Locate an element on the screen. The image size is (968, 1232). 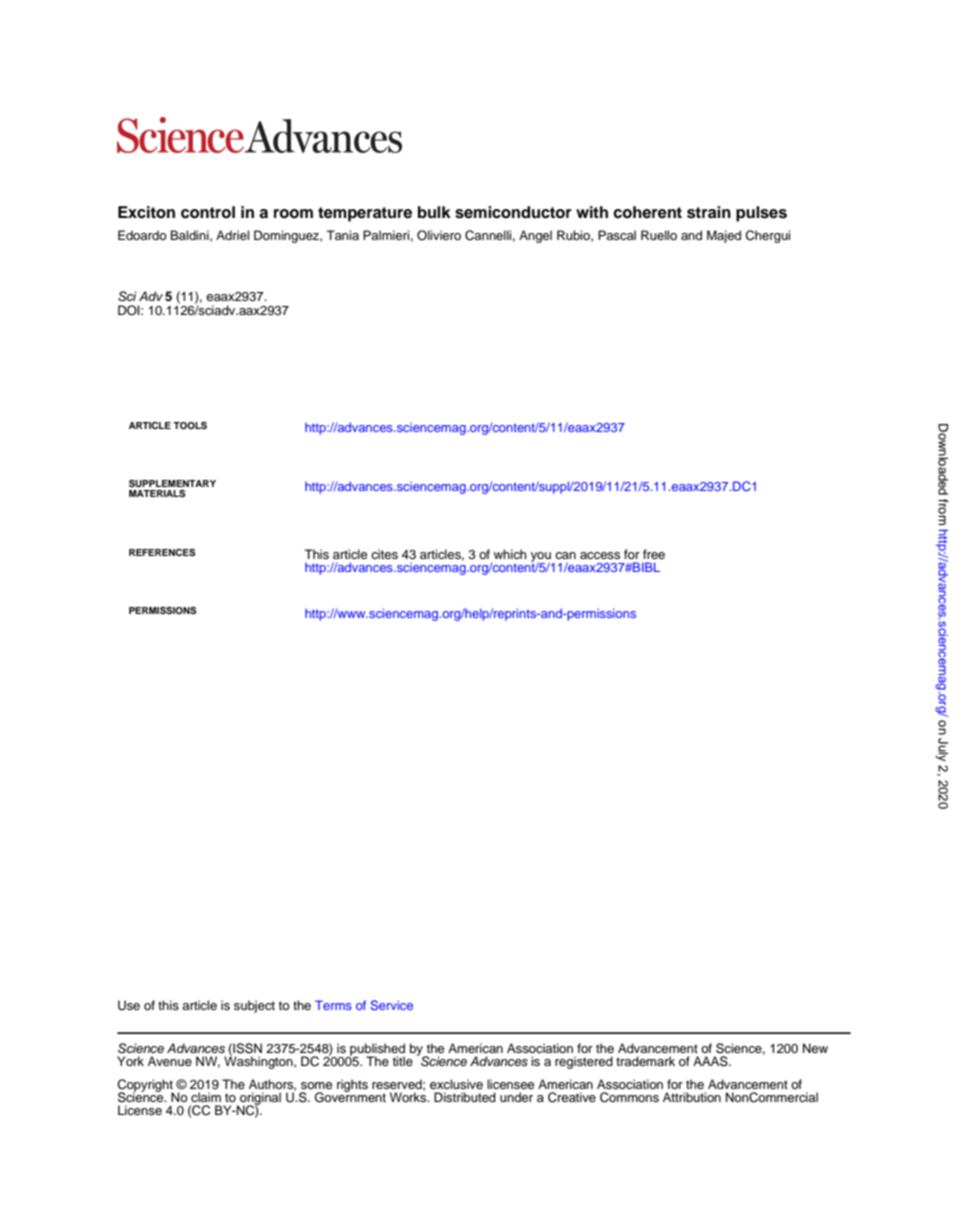
AAAS is located at coordinates (711, 1061).
